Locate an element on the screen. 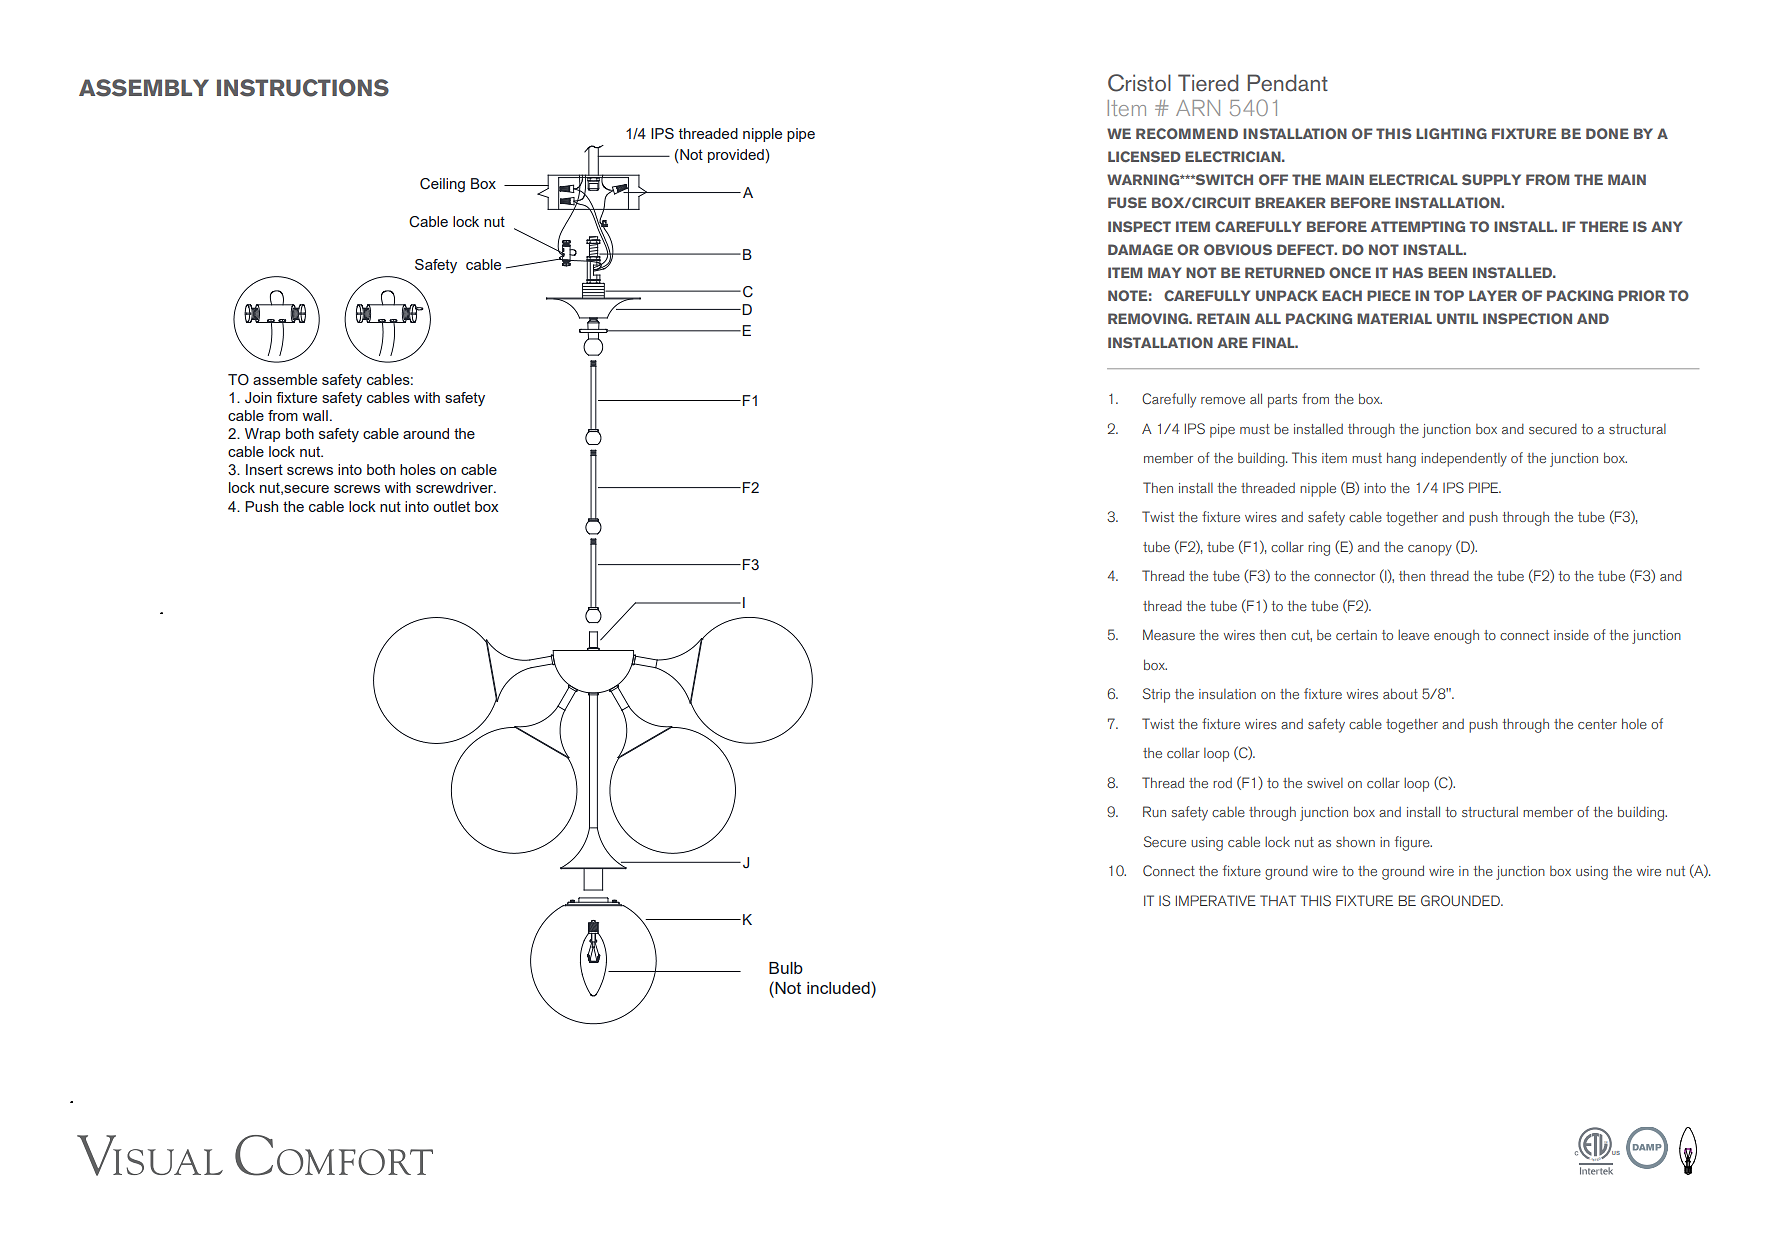  outlet is located at coordinates (451, 506).
